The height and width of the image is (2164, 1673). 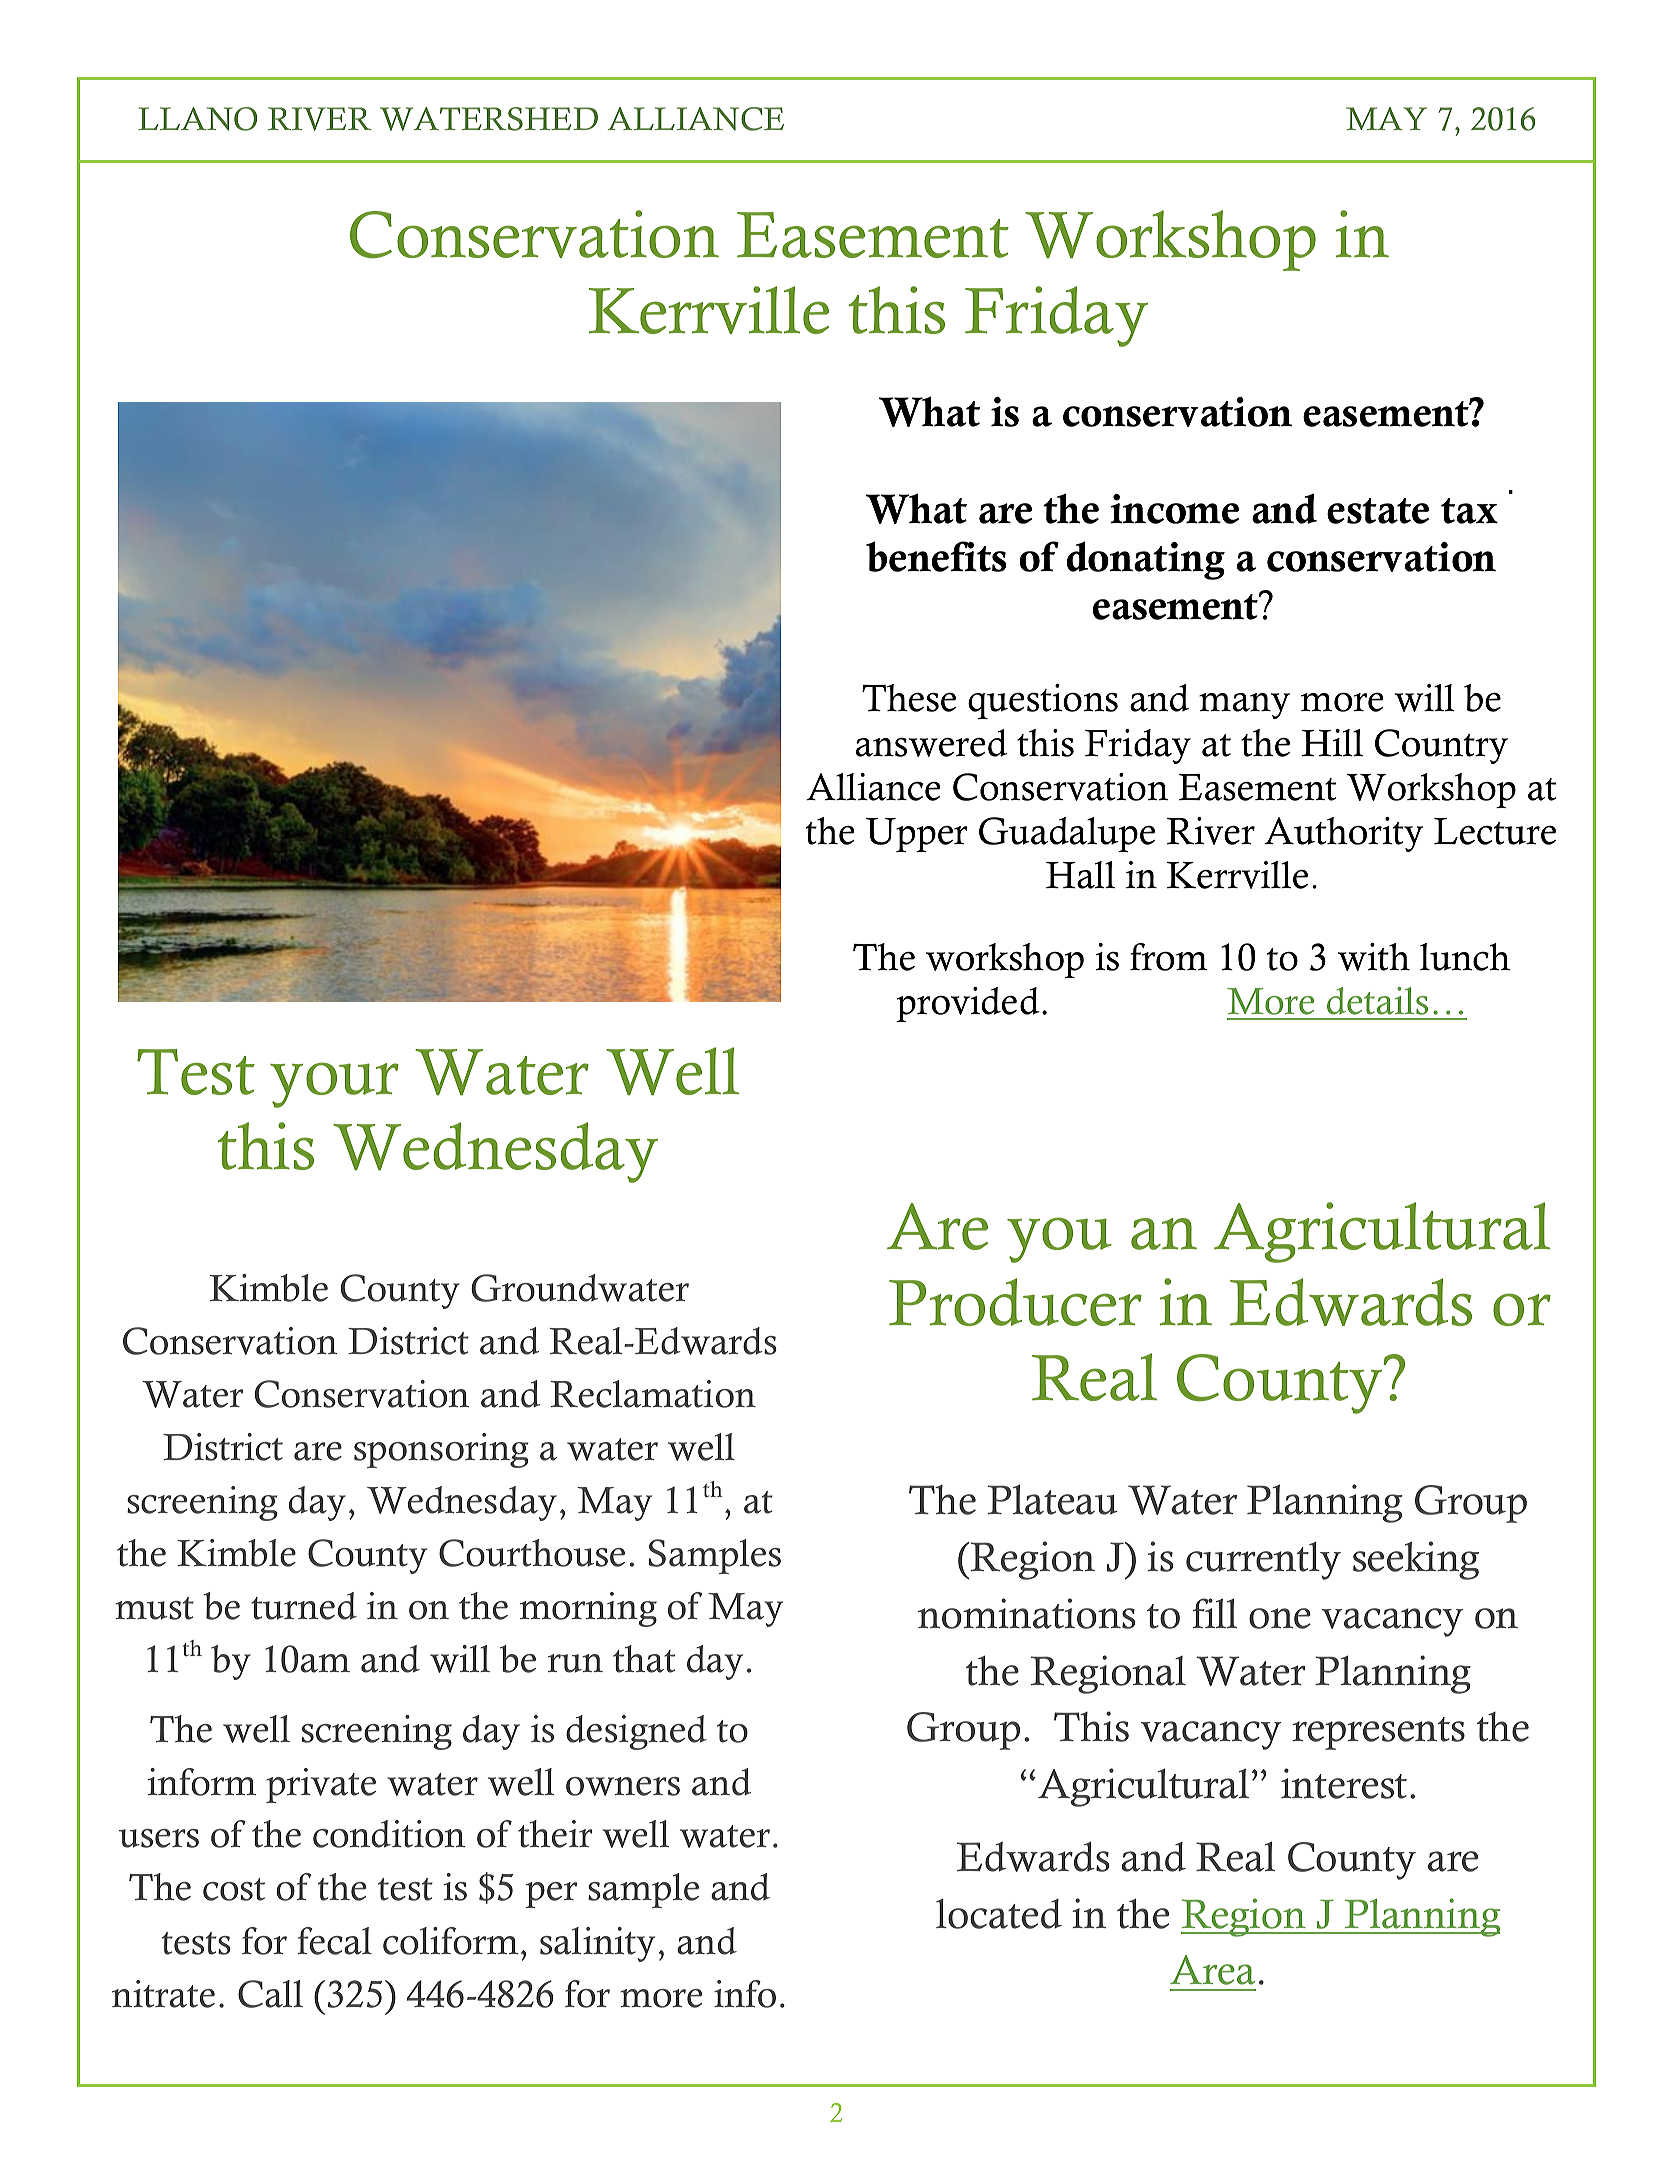 What do you see at coordinates (334, 1085) in the image?
I see `your` at bounding box center [334, 1085].
